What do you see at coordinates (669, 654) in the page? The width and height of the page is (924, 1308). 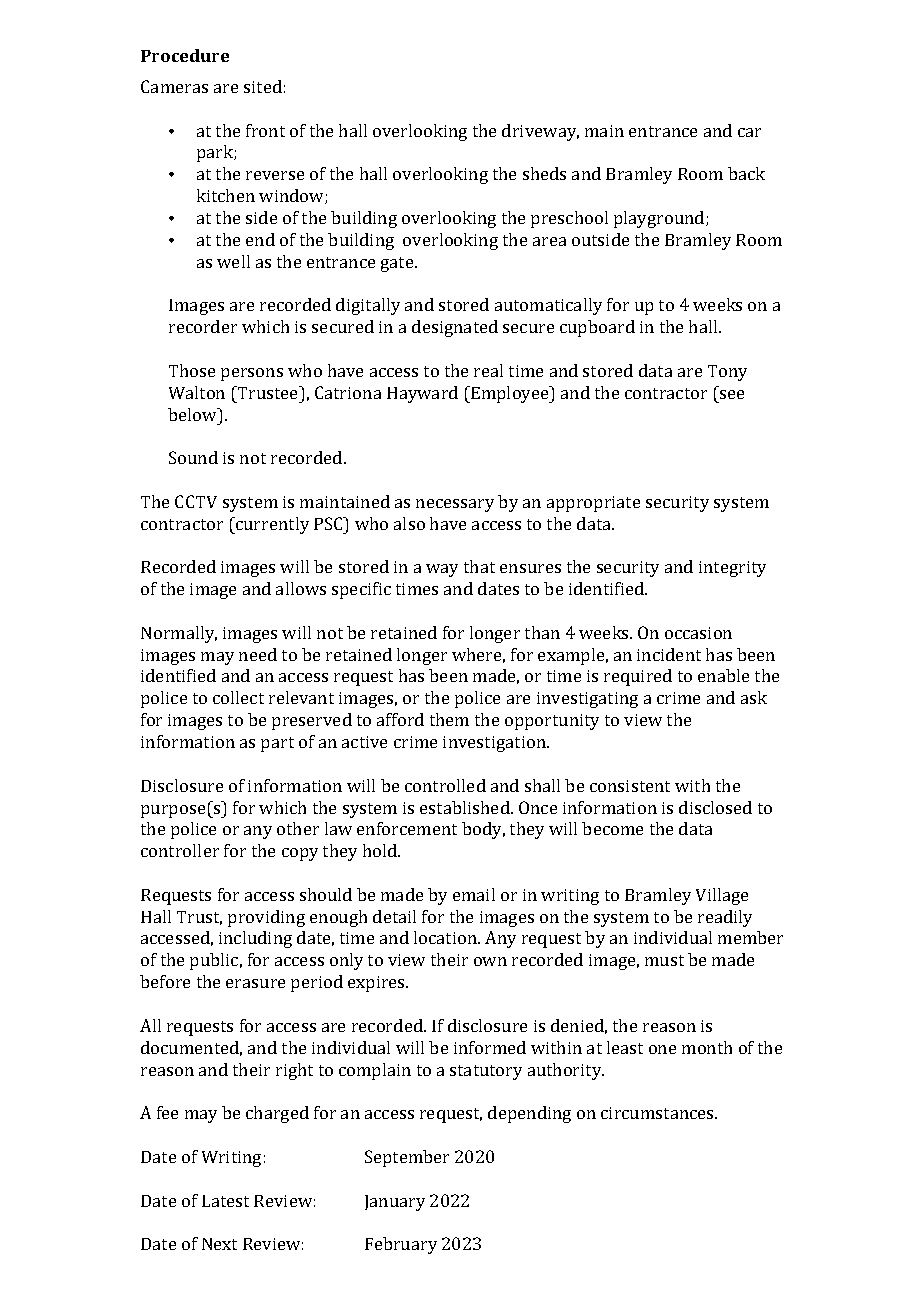 I see `incident` at bounding box center [669, 654].
